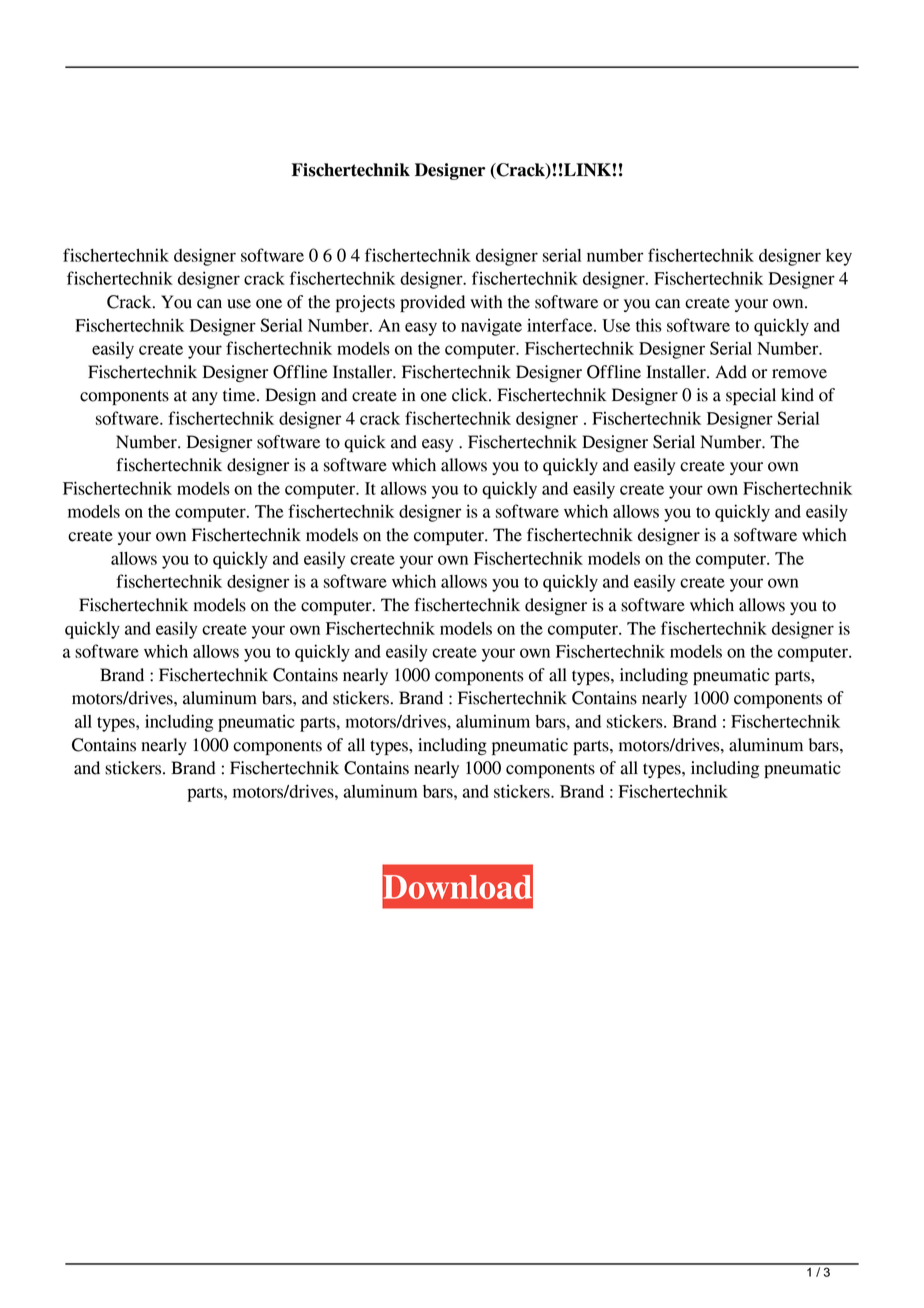 The height and width of the page is (1308, 924). Describe the element at coordinates (839, 257) in the page. I see `key` at that location.
